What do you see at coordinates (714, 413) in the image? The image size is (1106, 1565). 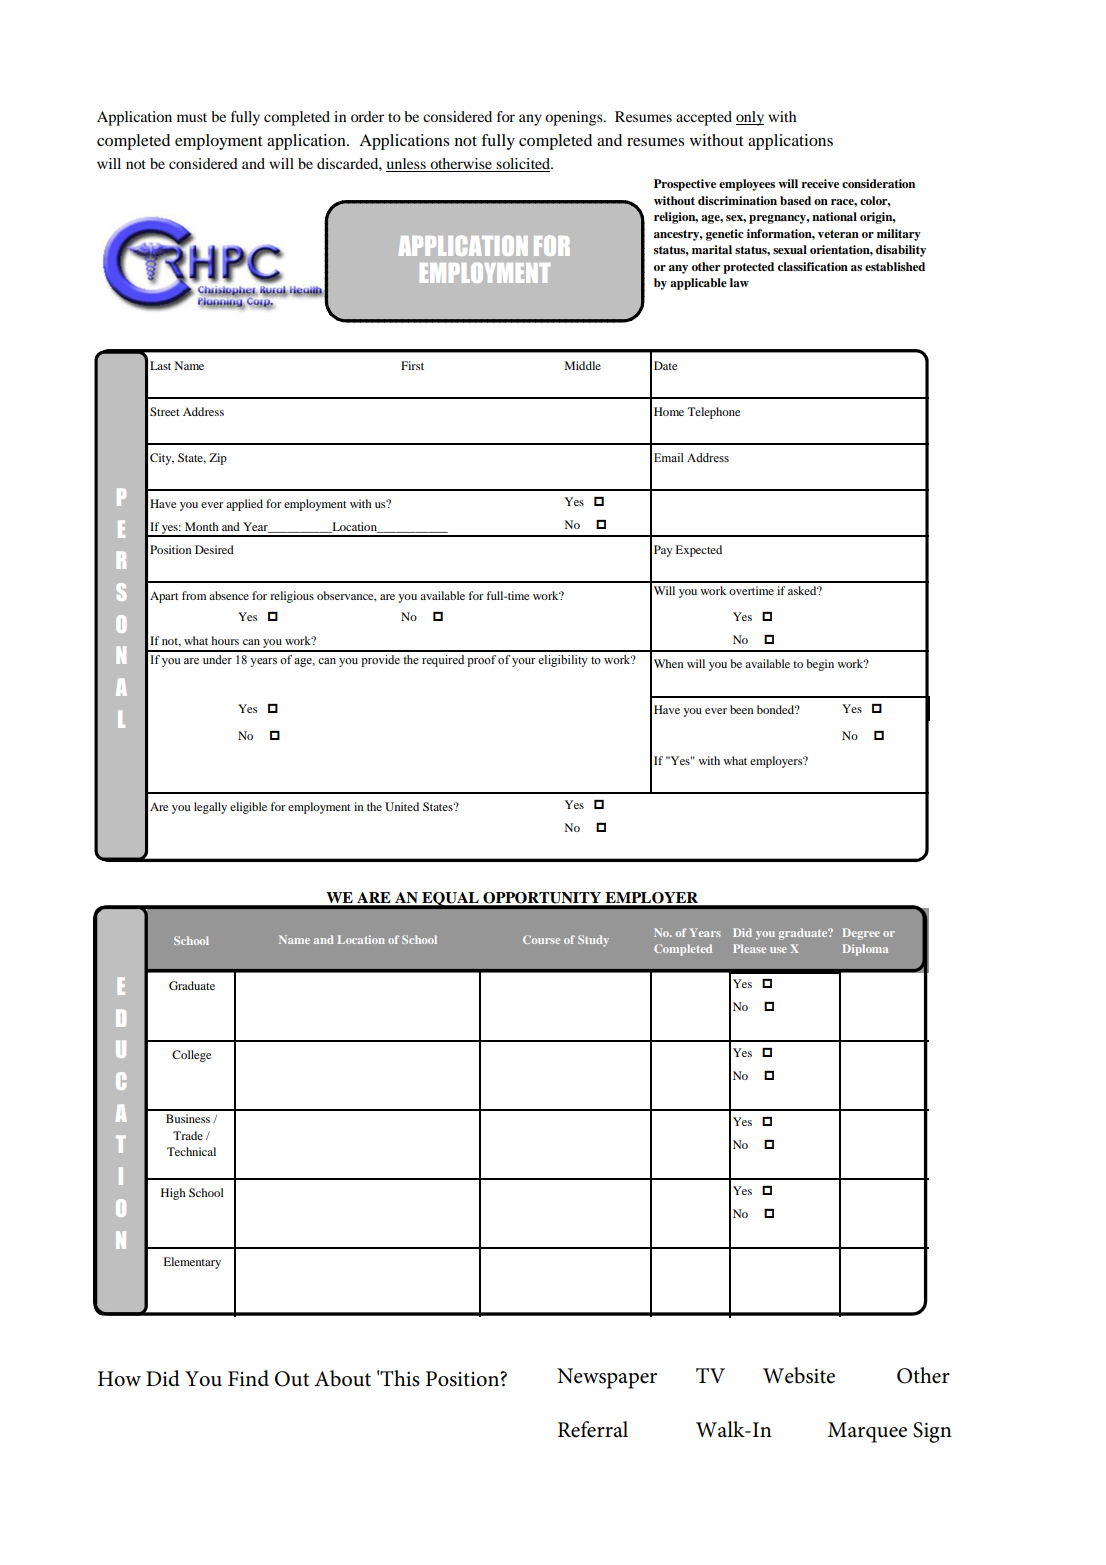 I see `Telephone` at bounding box center [714, 413].
